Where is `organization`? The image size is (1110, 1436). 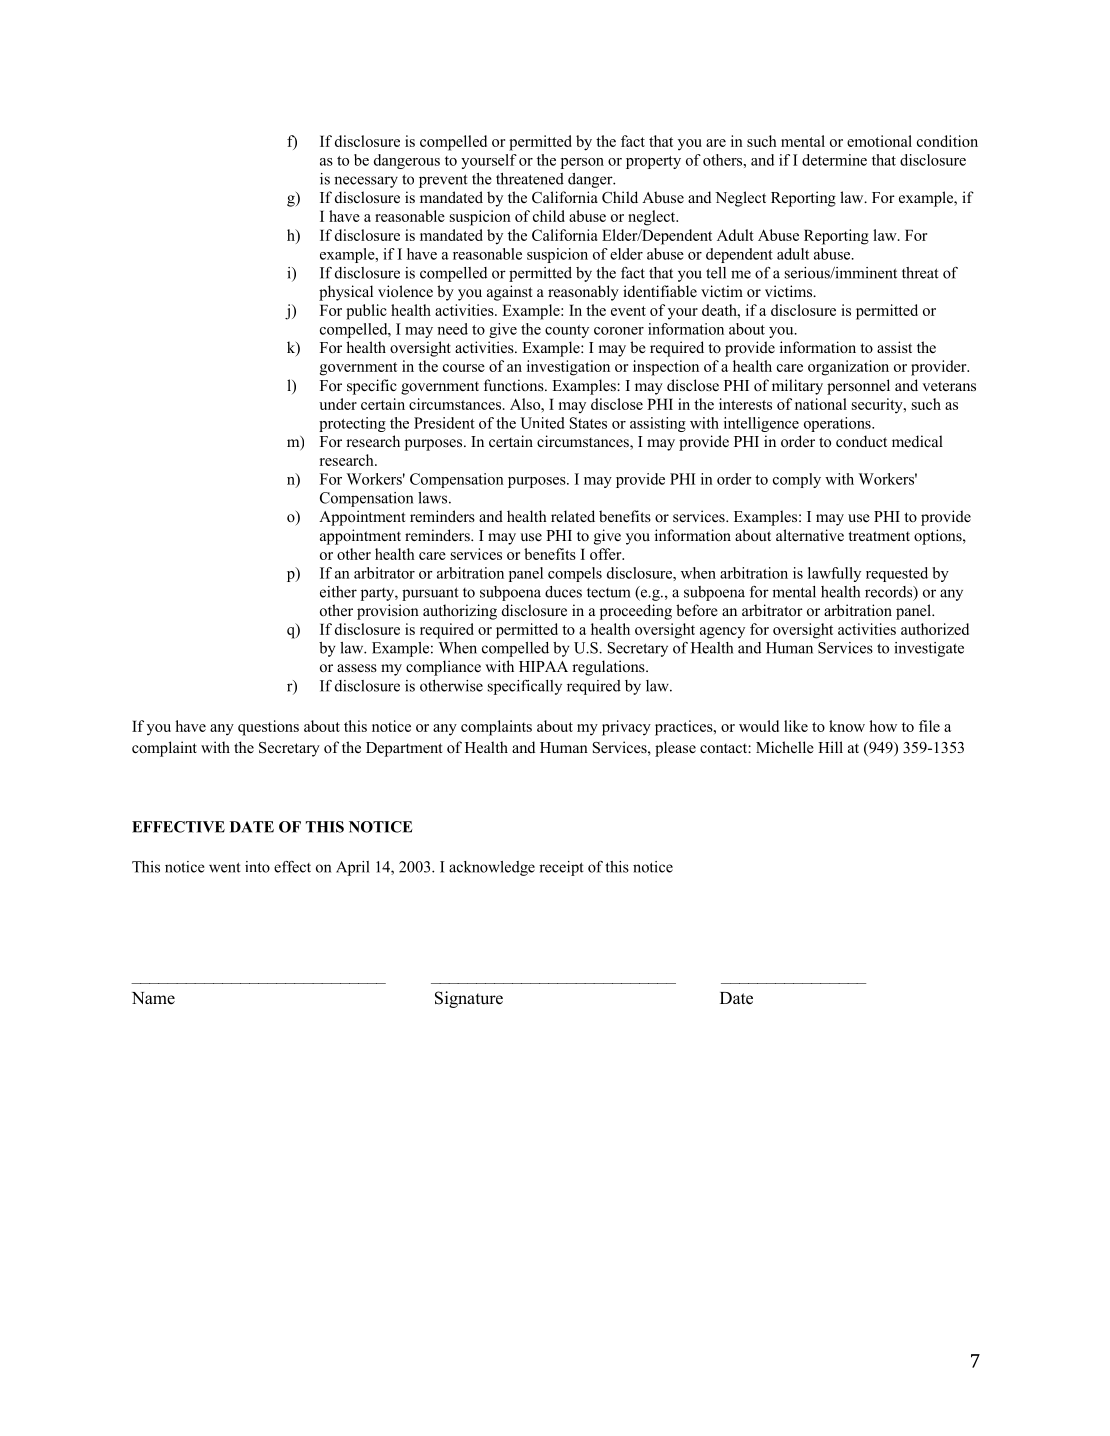 organization is located at coordinates (848, 368).
